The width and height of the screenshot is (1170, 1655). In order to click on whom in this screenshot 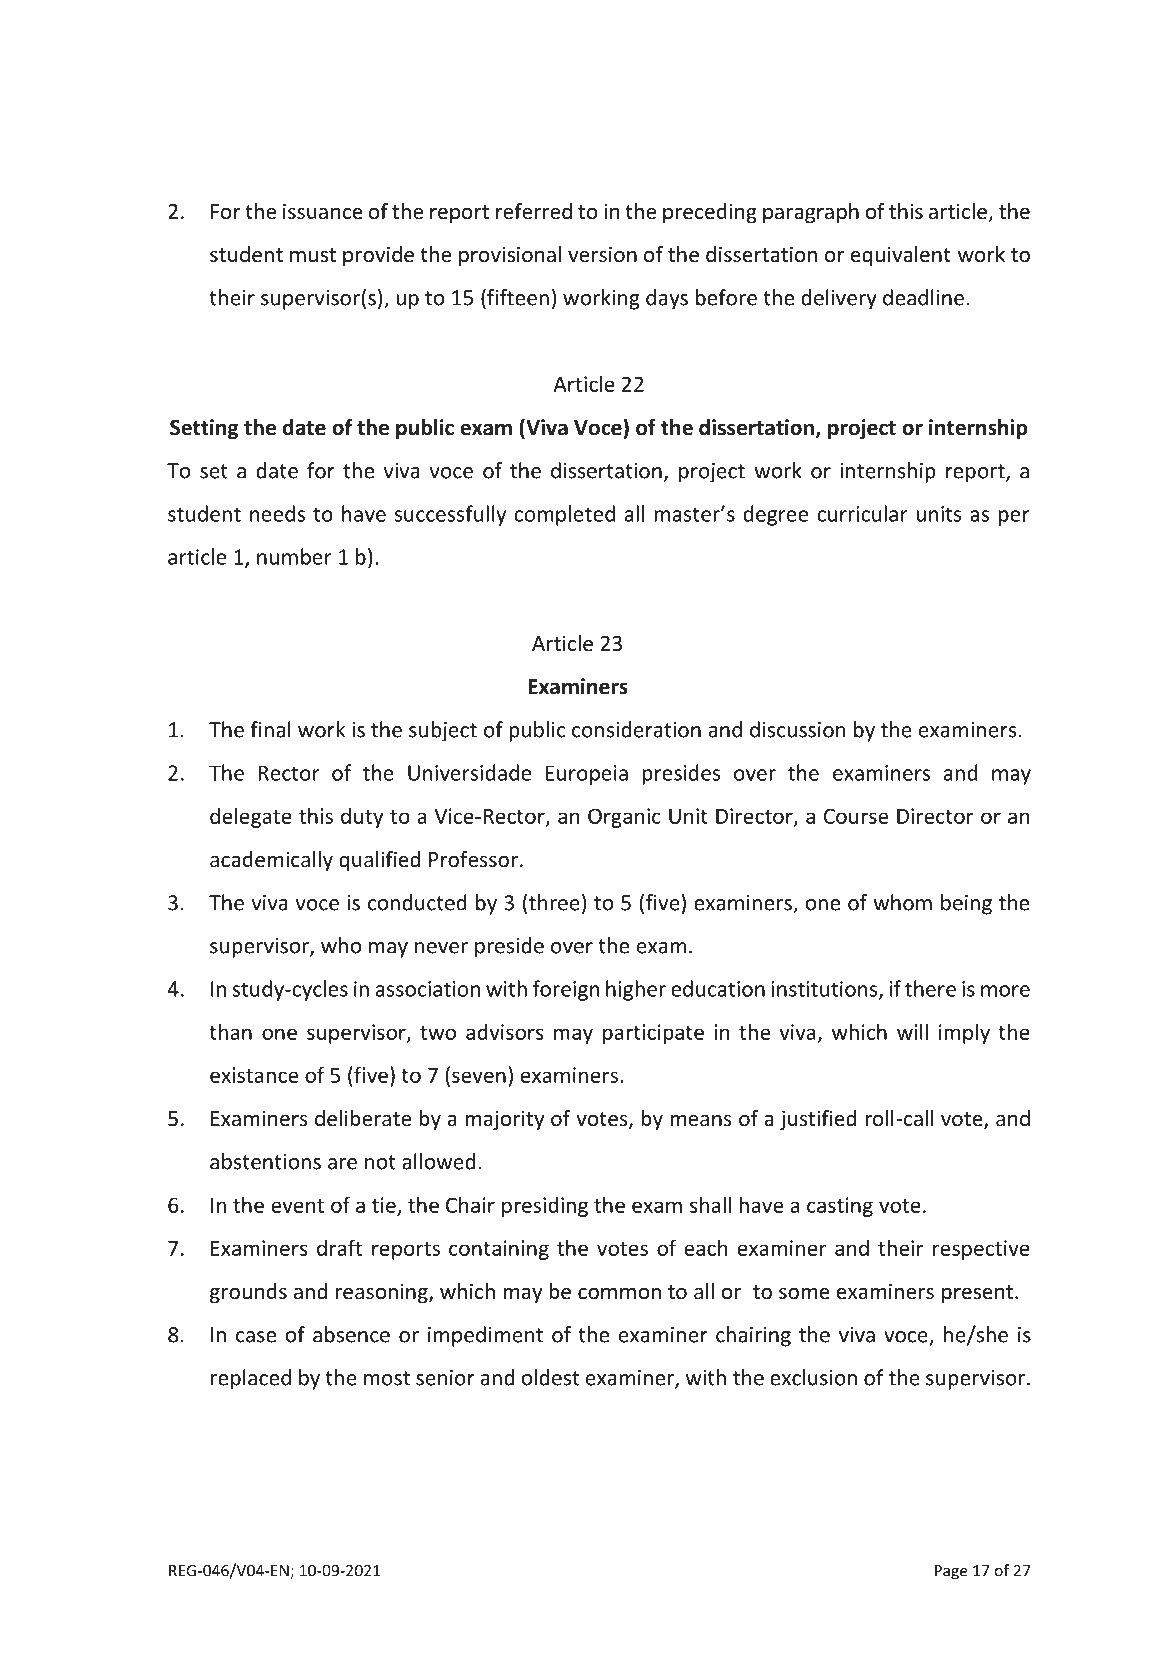, I will do `click(902, 902)`.
